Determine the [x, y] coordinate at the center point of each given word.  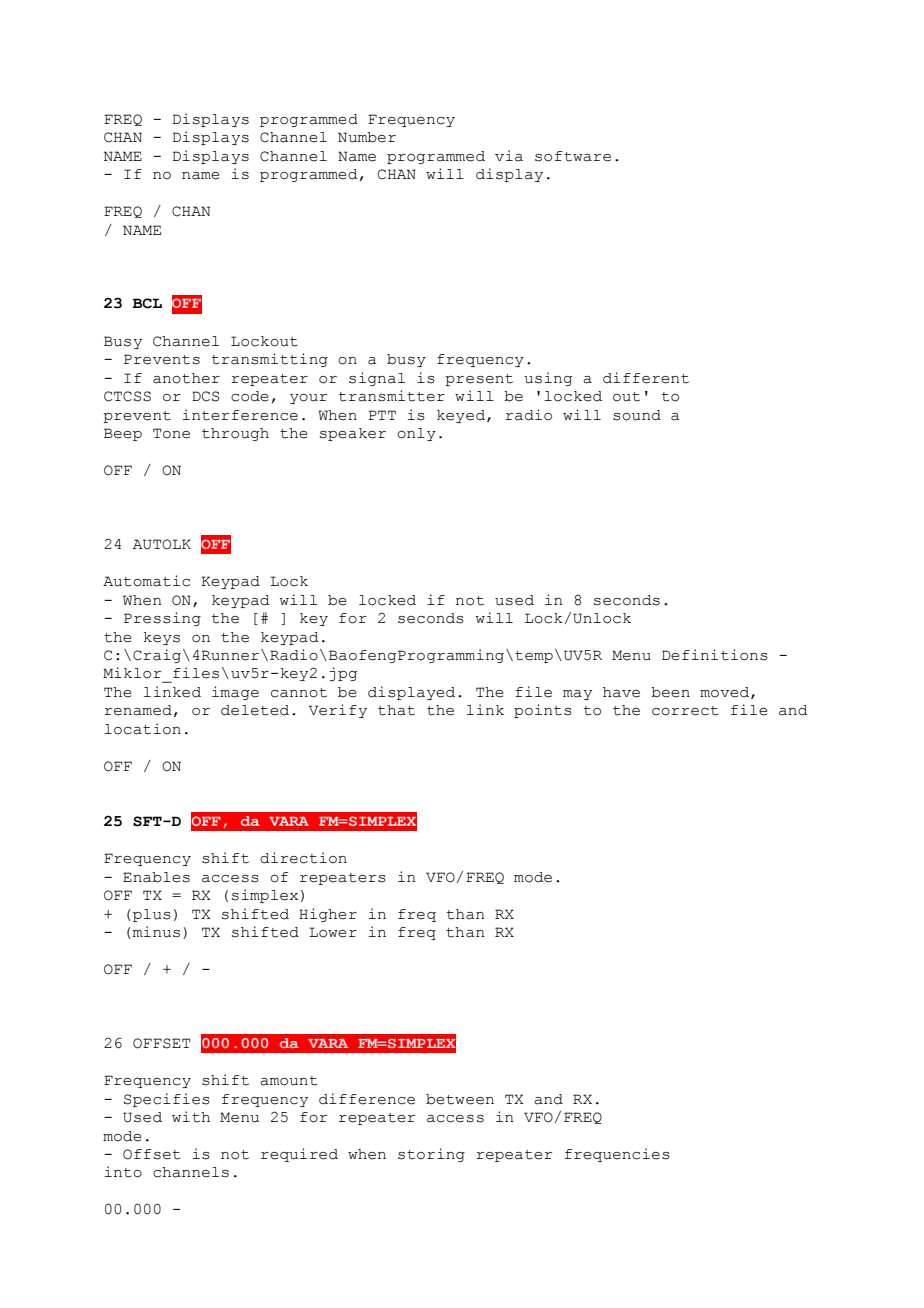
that [396, 710]
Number [367, 137]
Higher [328, 915]
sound [637, 415]
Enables [156, 877]
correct [685, 711]
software [573, 156]
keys [162, 638]
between [460, 1099]
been [670, 692]
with [191, 1117]
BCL [147, 303]
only [416, 434]
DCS [205, 396]
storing [431, 1155]
